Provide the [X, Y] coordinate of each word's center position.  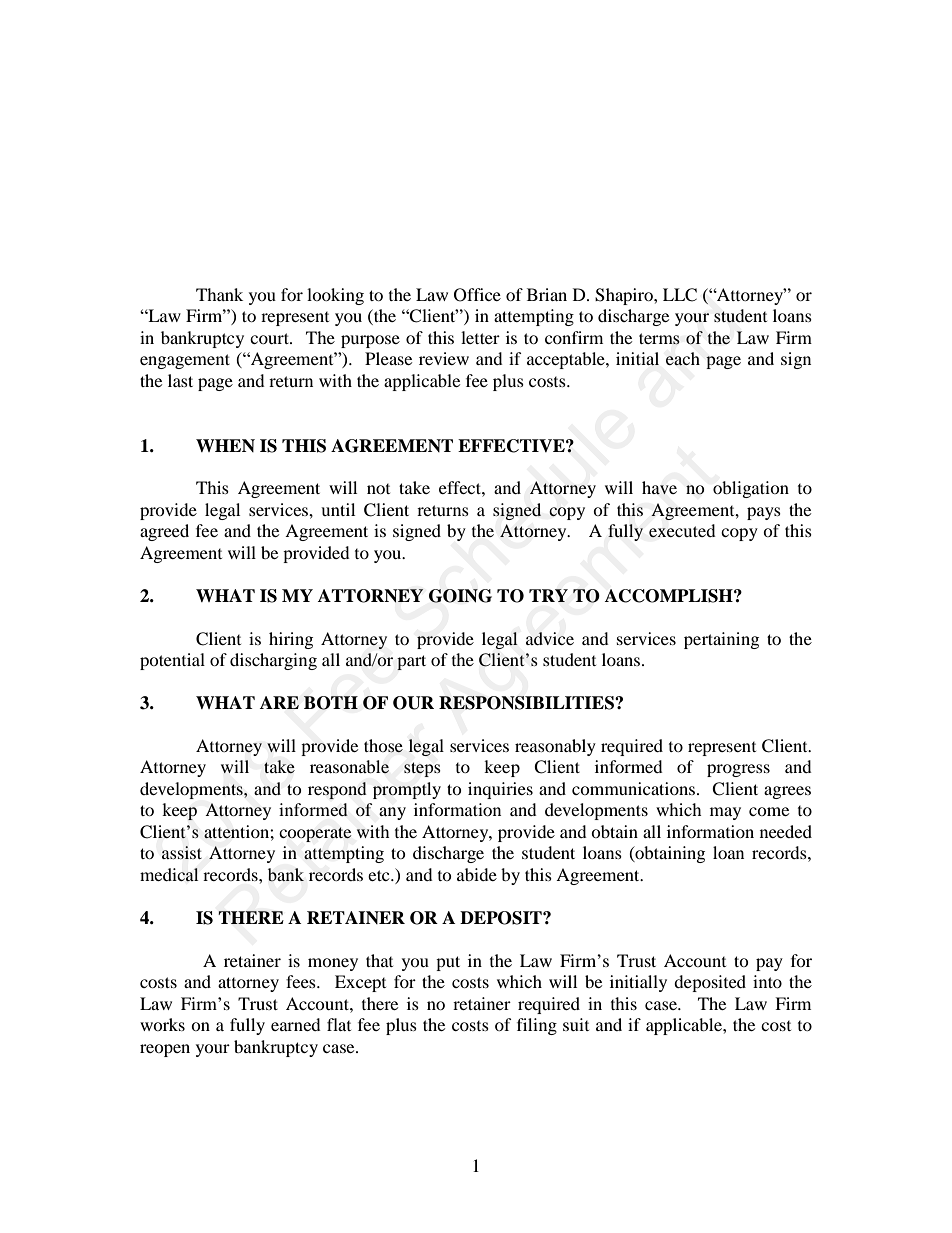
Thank [219, 294]
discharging [273, 661]
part [411, 662]
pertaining [721, 640]
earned [296, 1024]
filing [537, 1026]
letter [480, 337]
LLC [680, 295]
